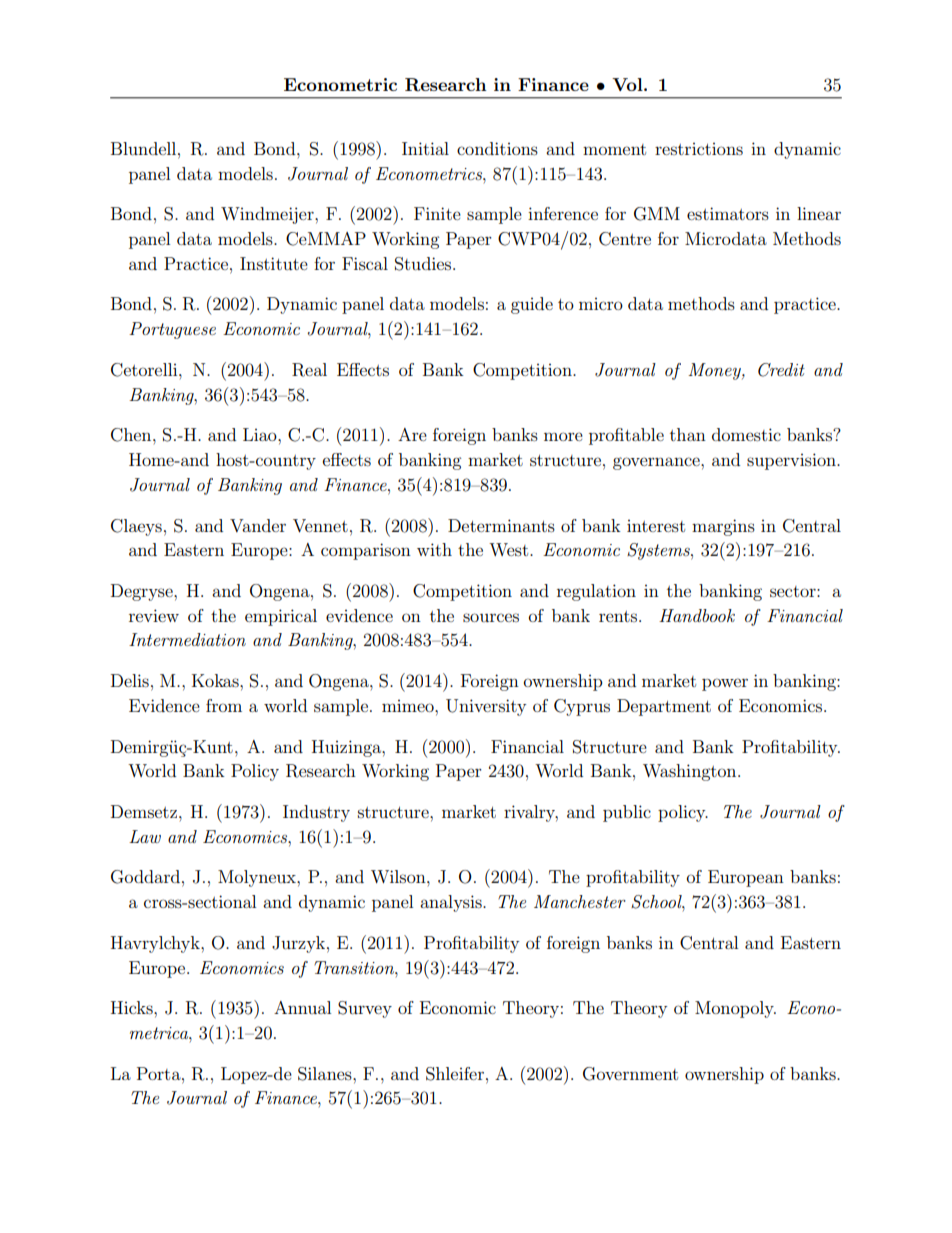 This image has width=952, height=1233. What do you see at coordinates (365, 1009) in the image?
I see `Survey` at bounding box center [365, 1009].
